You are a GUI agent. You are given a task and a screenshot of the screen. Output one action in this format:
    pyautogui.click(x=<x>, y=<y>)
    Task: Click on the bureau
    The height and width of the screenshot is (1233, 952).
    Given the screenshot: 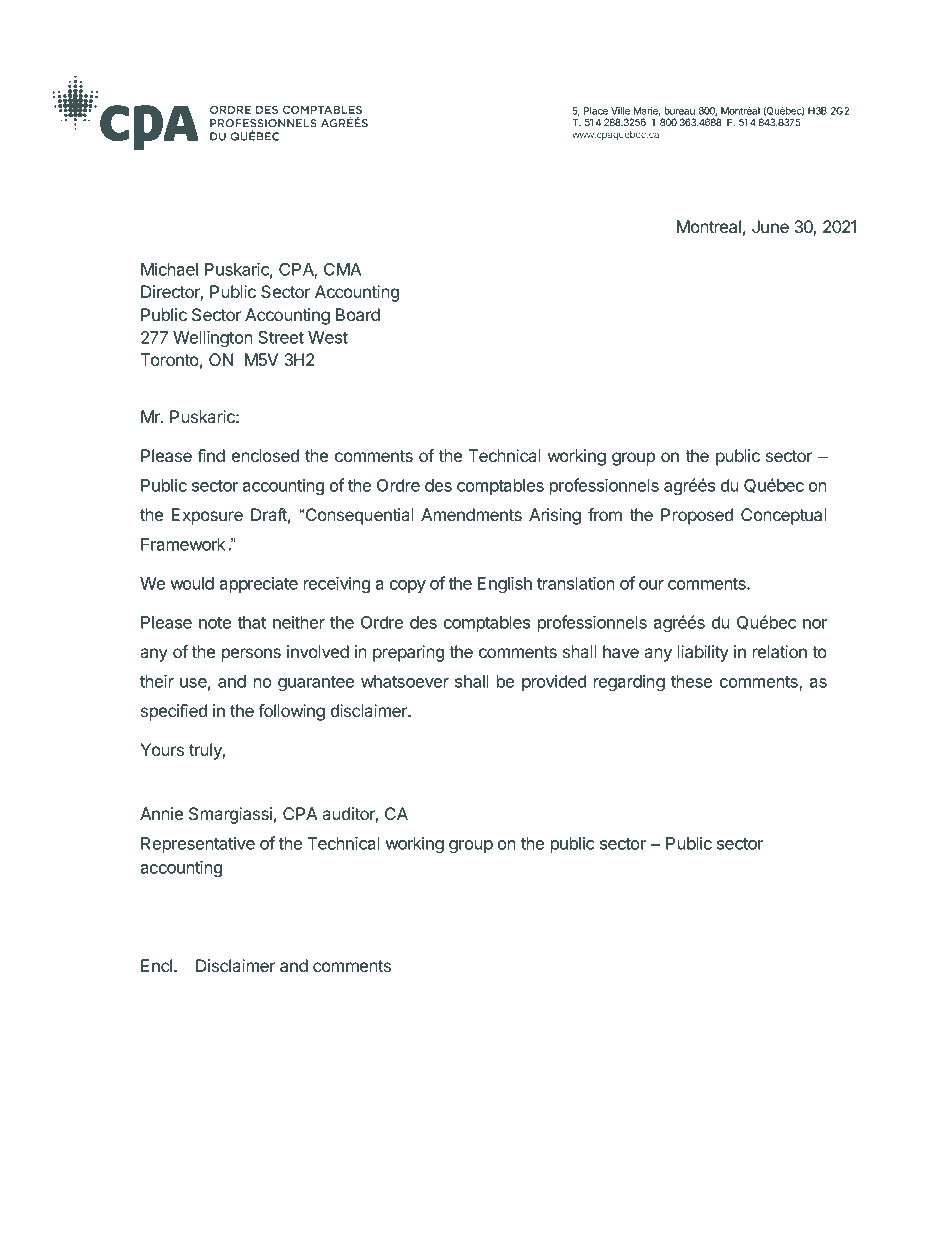 What is the action you would take?
    pyautogui.click(x=679, y=111)
